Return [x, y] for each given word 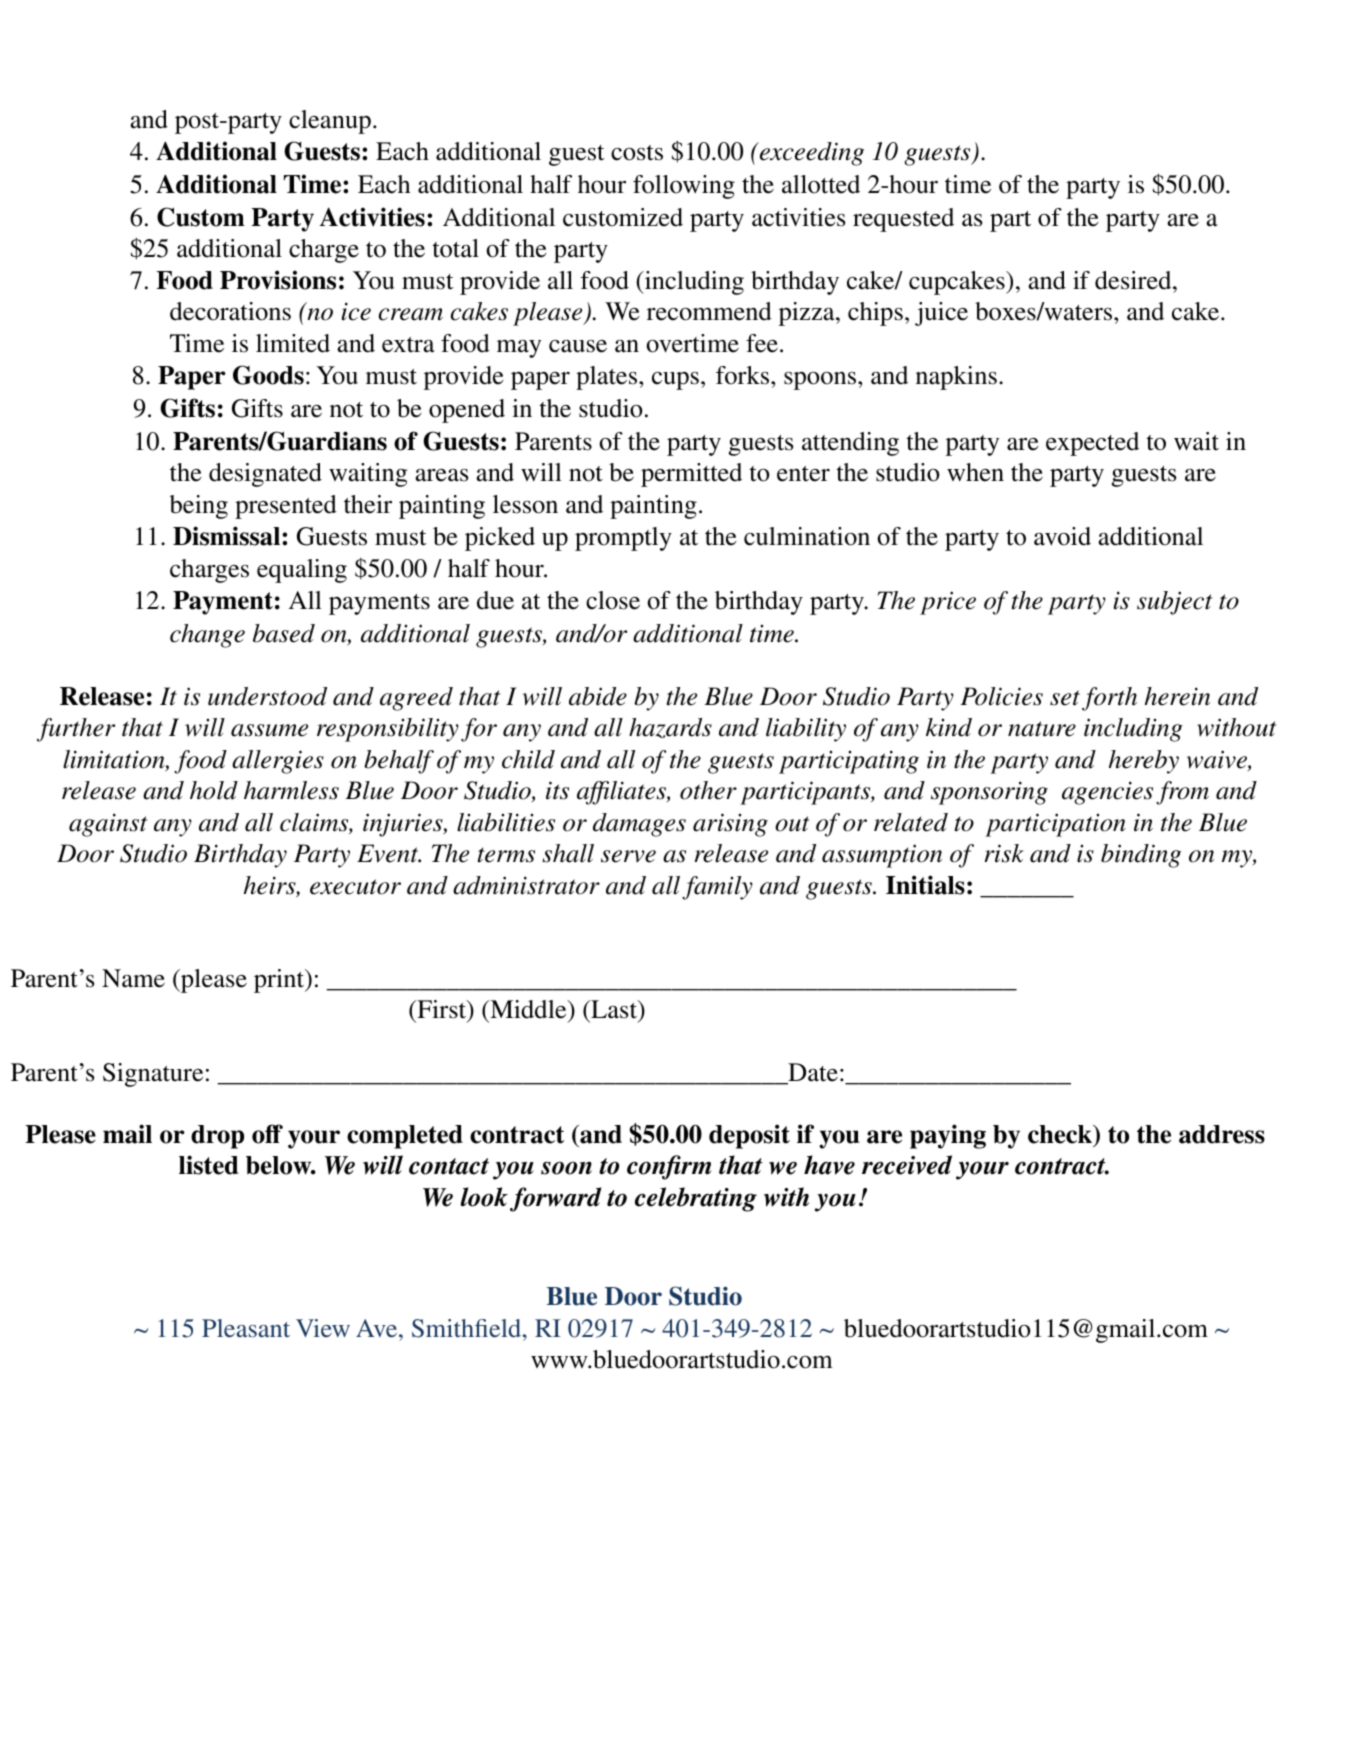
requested [903, 220]
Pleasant [246, 1328]
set [1065, 698]
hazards [670, 728]
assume [269, 730]
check [1061, 1135]
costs [637, 153]
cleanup [330, 122]
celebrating [696, 1199]
